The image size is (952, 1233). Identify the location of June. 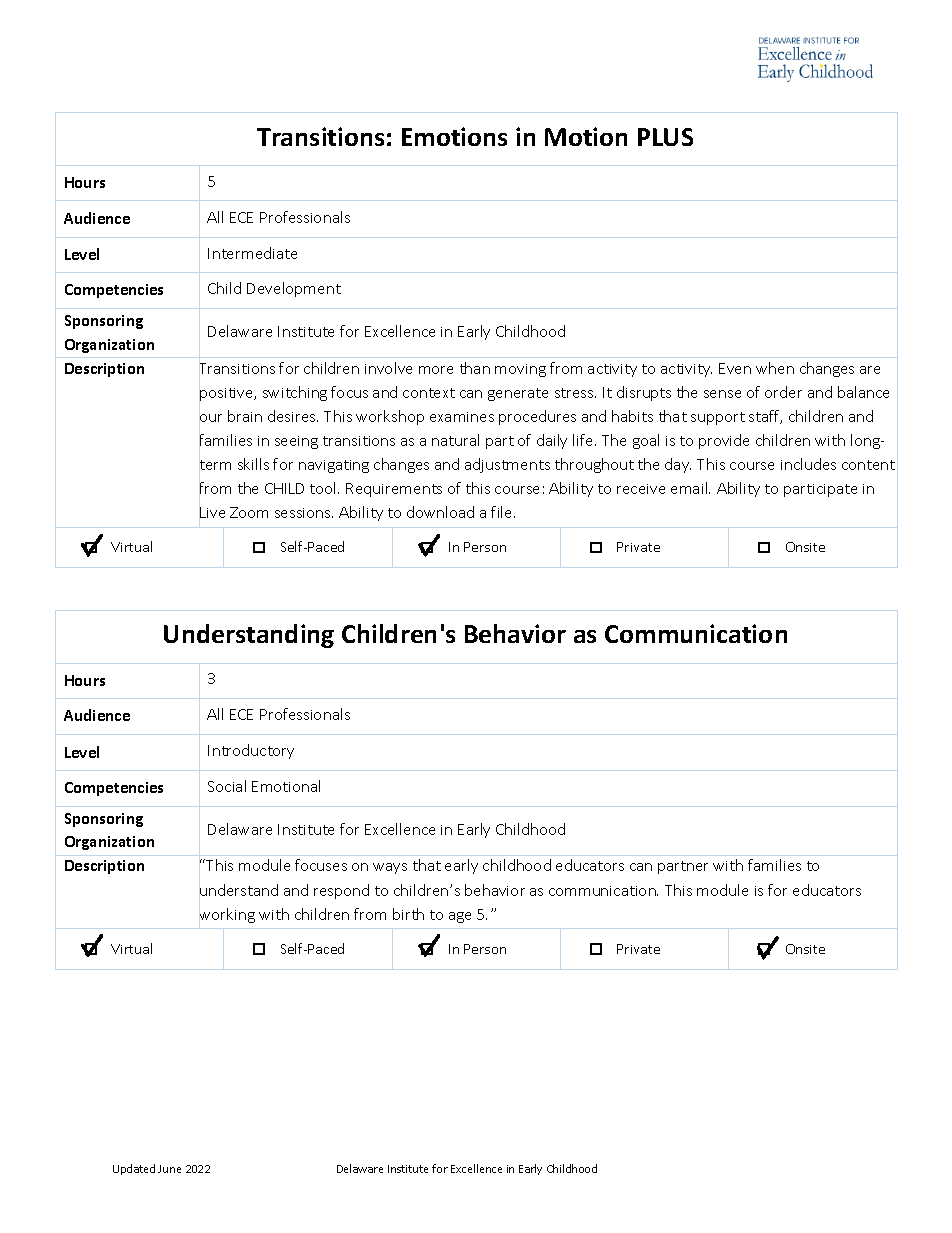
(169, 1169).
